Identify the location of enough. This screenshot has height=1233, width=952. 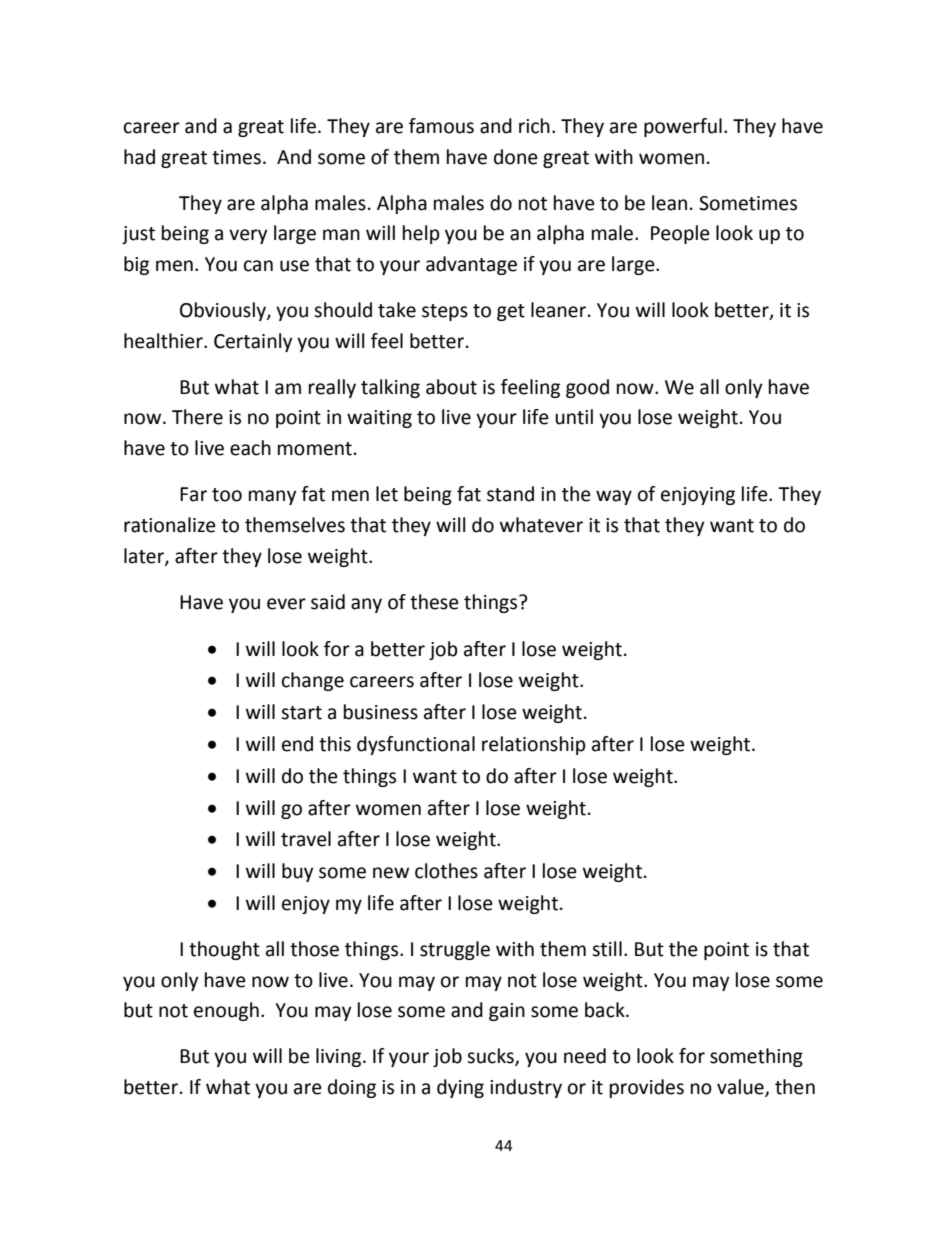
(226, 1011).
